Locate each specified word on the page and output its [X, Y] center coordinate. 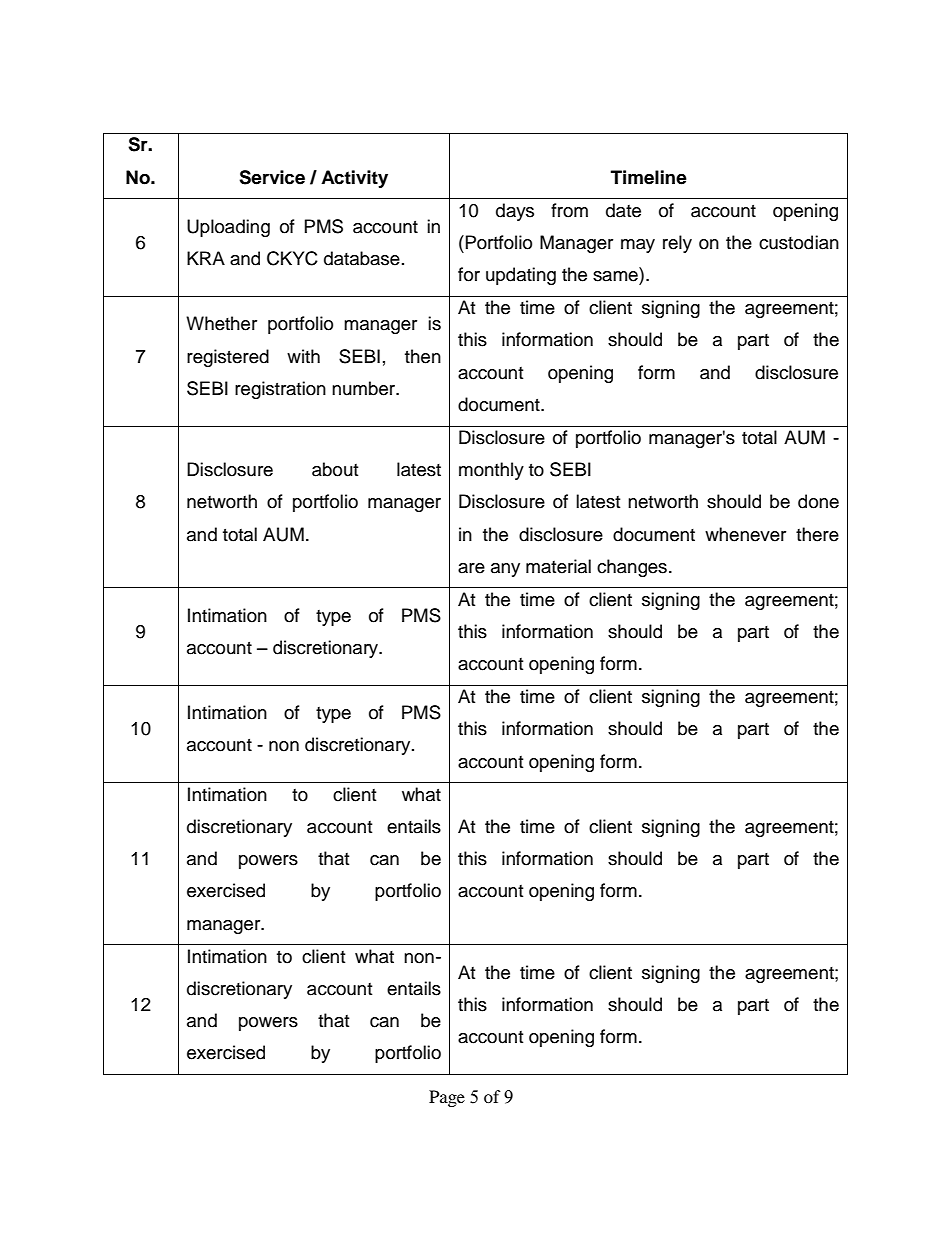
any [505, 570]
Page [447, 1098]
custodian [799, 242]
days [515, 212]
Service [272, 177]
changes [632, 568]
